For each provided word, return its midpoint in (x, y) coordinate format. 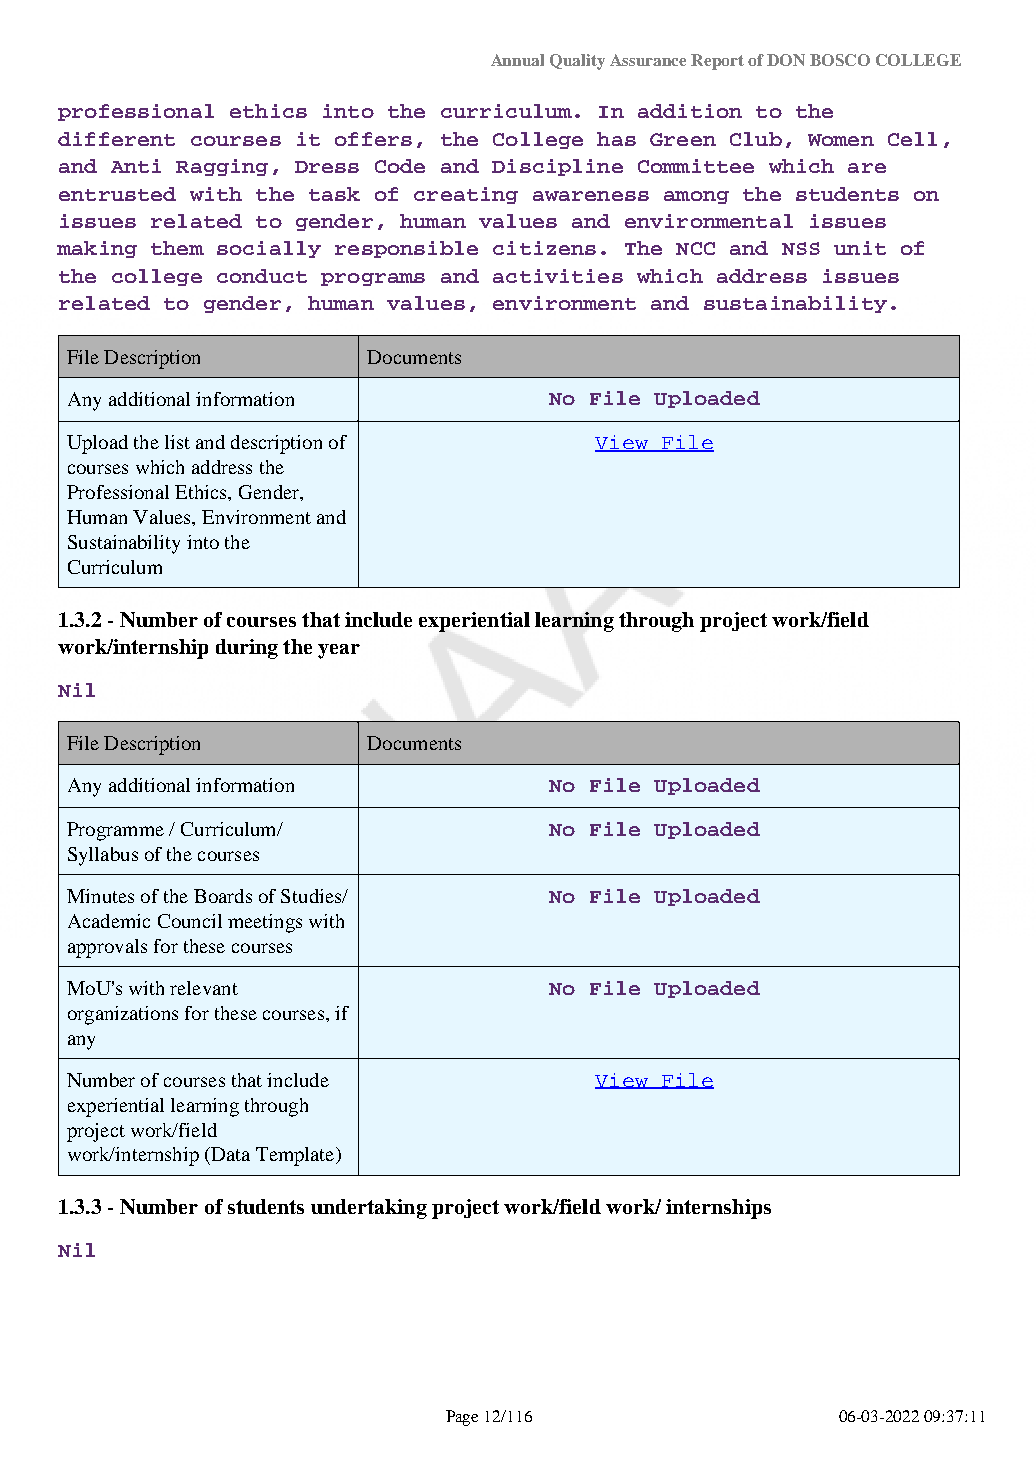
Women (841, 140)
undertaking (369, 1209)
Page (462, 1418)
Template (296, 1156)
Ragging (222, 167)
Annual (517, 60)
